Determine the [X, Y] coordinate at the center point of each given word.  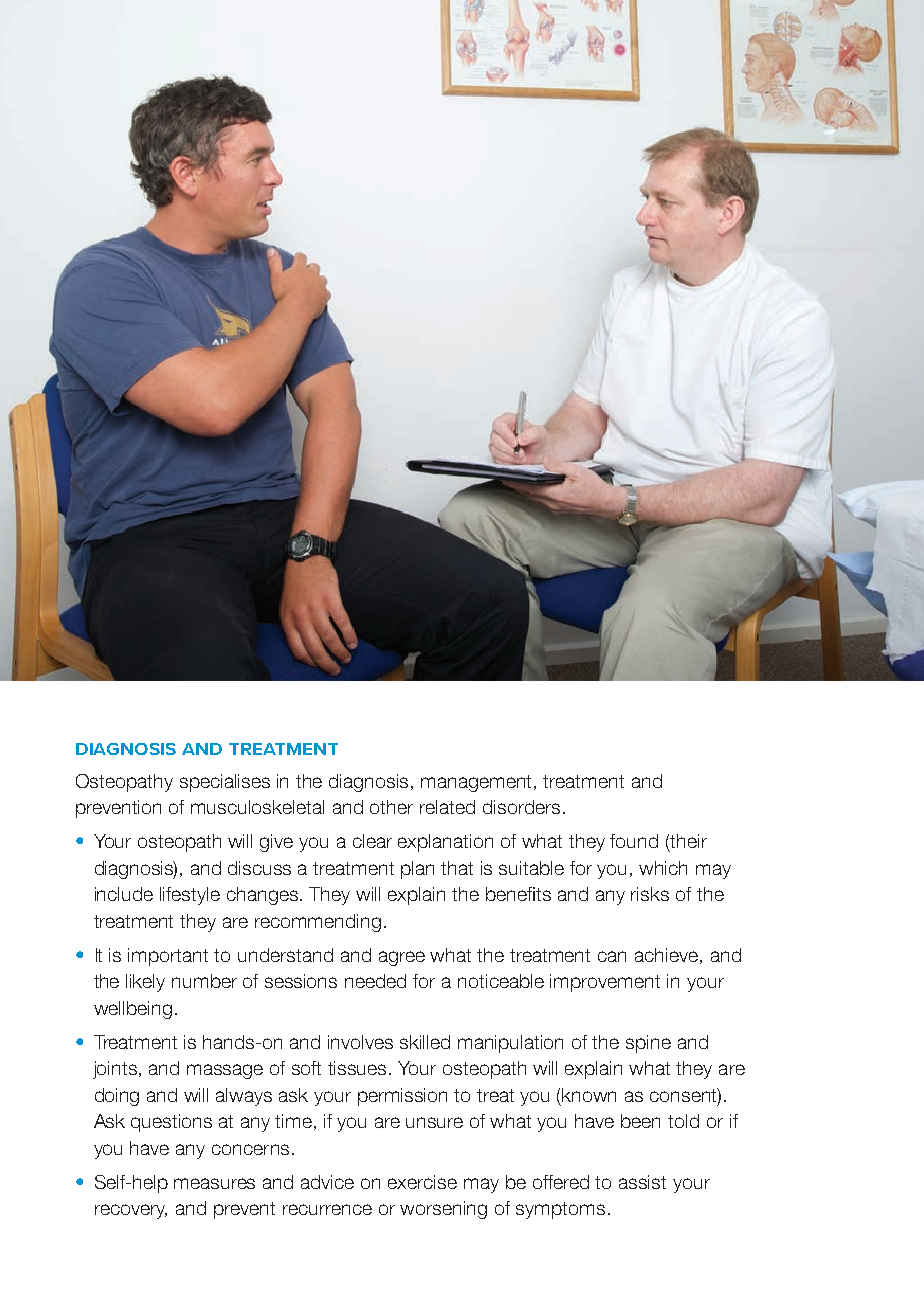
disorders [523, 807]
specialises [225, 783]
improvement [605, 983]
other [391, 807]
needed [375, 981]
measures [214, 1183]
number [204, 981]
